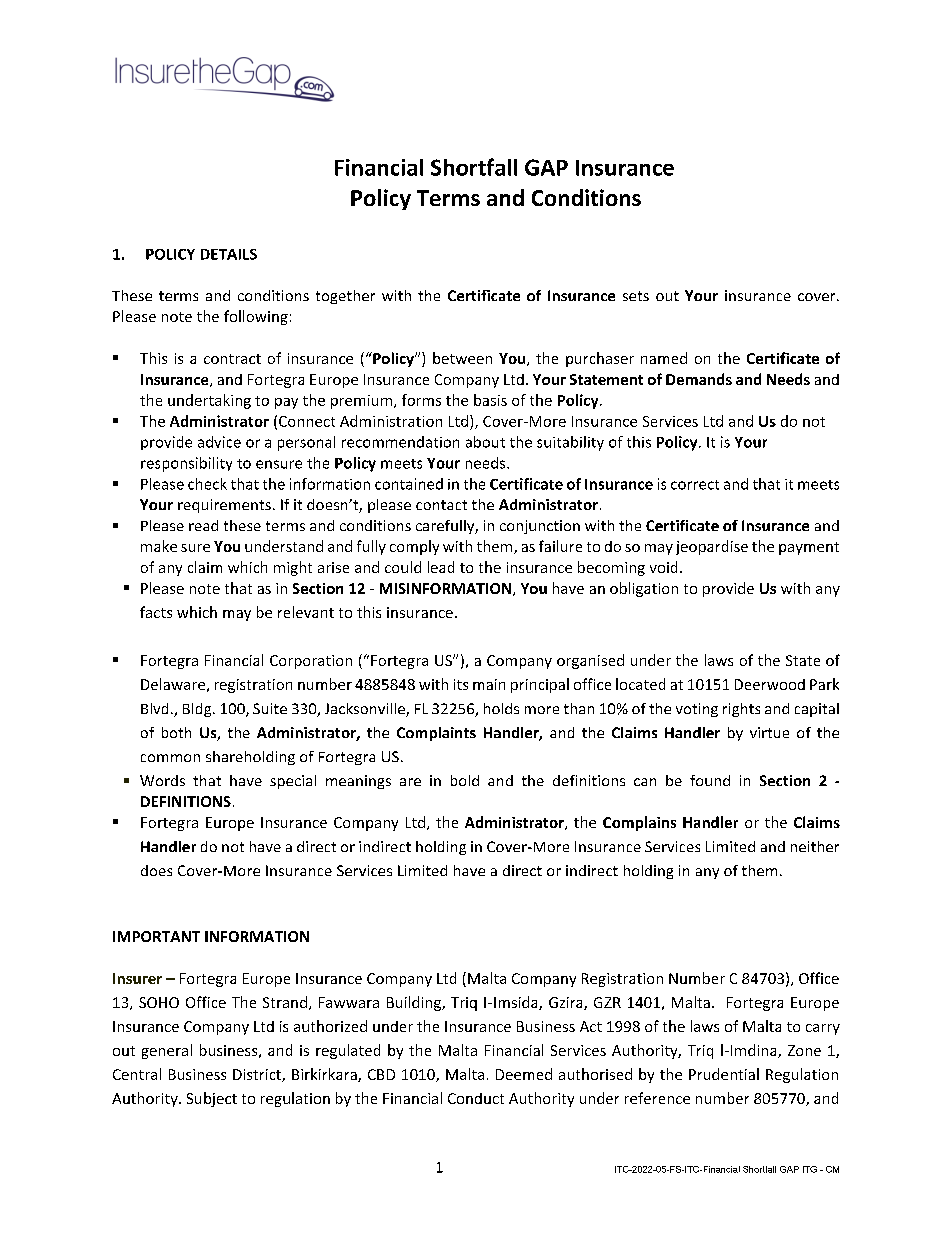  I want to click on main, so click(489, 684).
